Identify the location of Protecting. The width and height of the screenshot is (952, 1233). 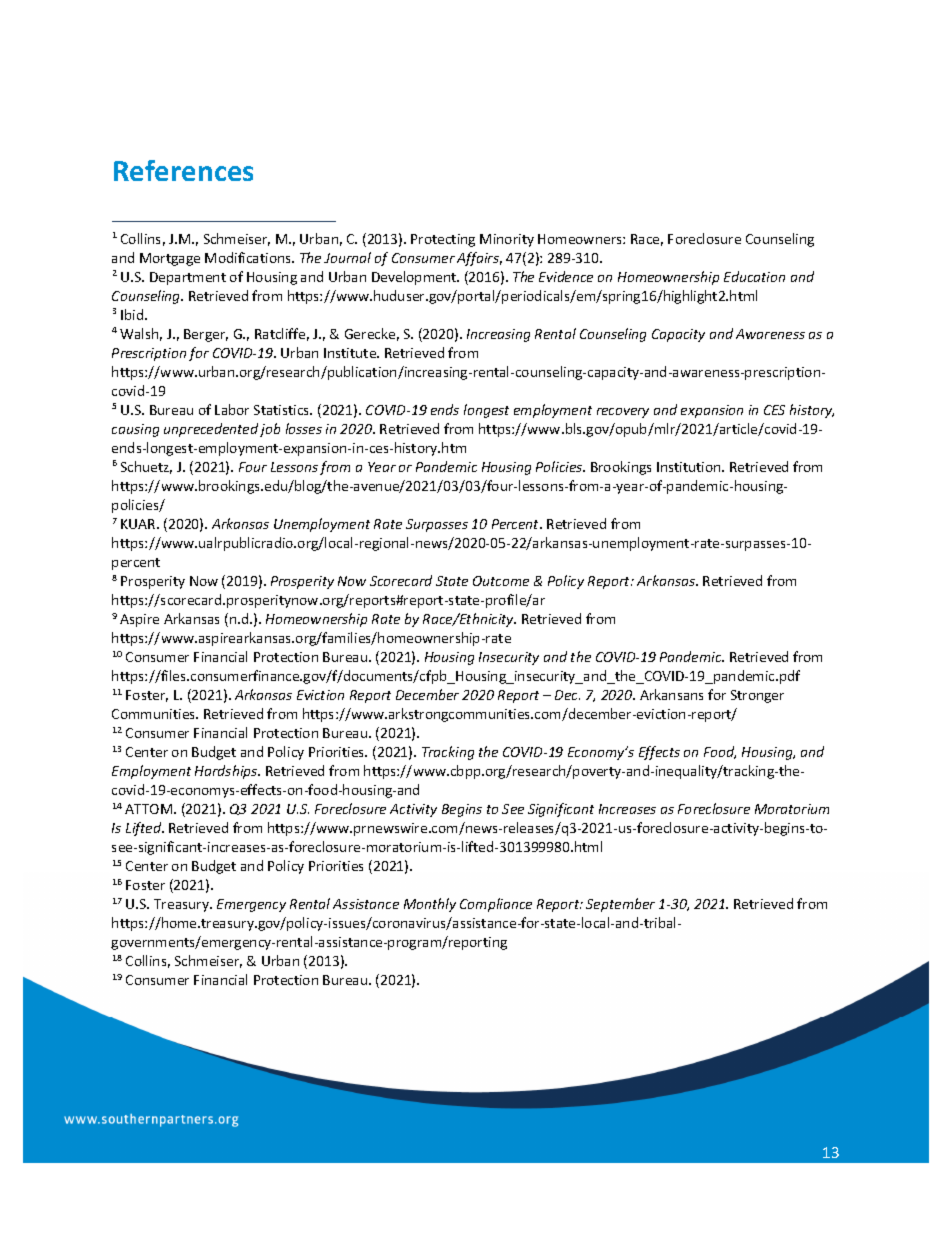
(443, 240).
